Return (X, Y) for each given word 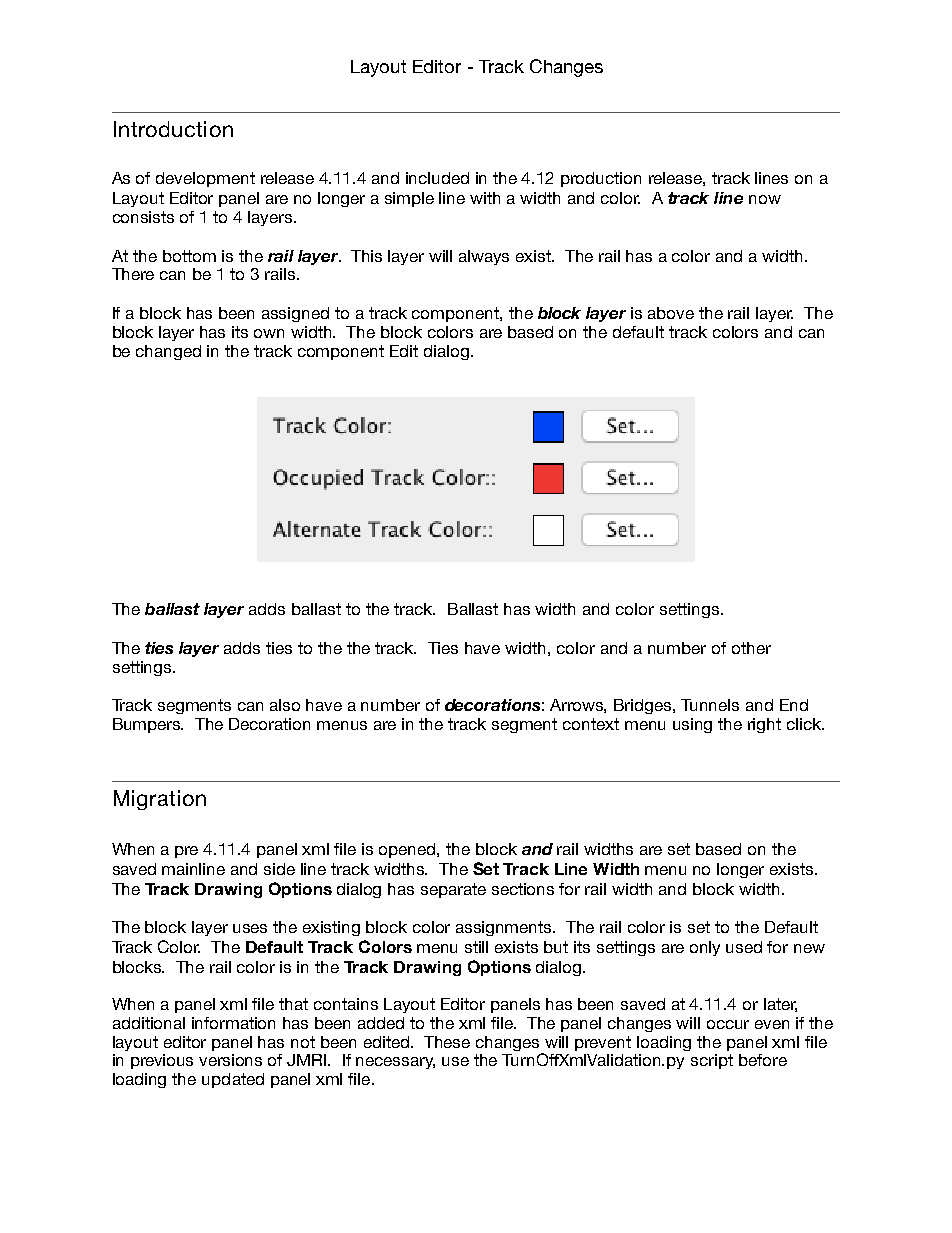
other (751, 648)
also (285, 705)
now (765, 199)
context (591, 724)
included (437, 178)
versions (230, 1060)
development (205, 179)
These (447, 1042)
